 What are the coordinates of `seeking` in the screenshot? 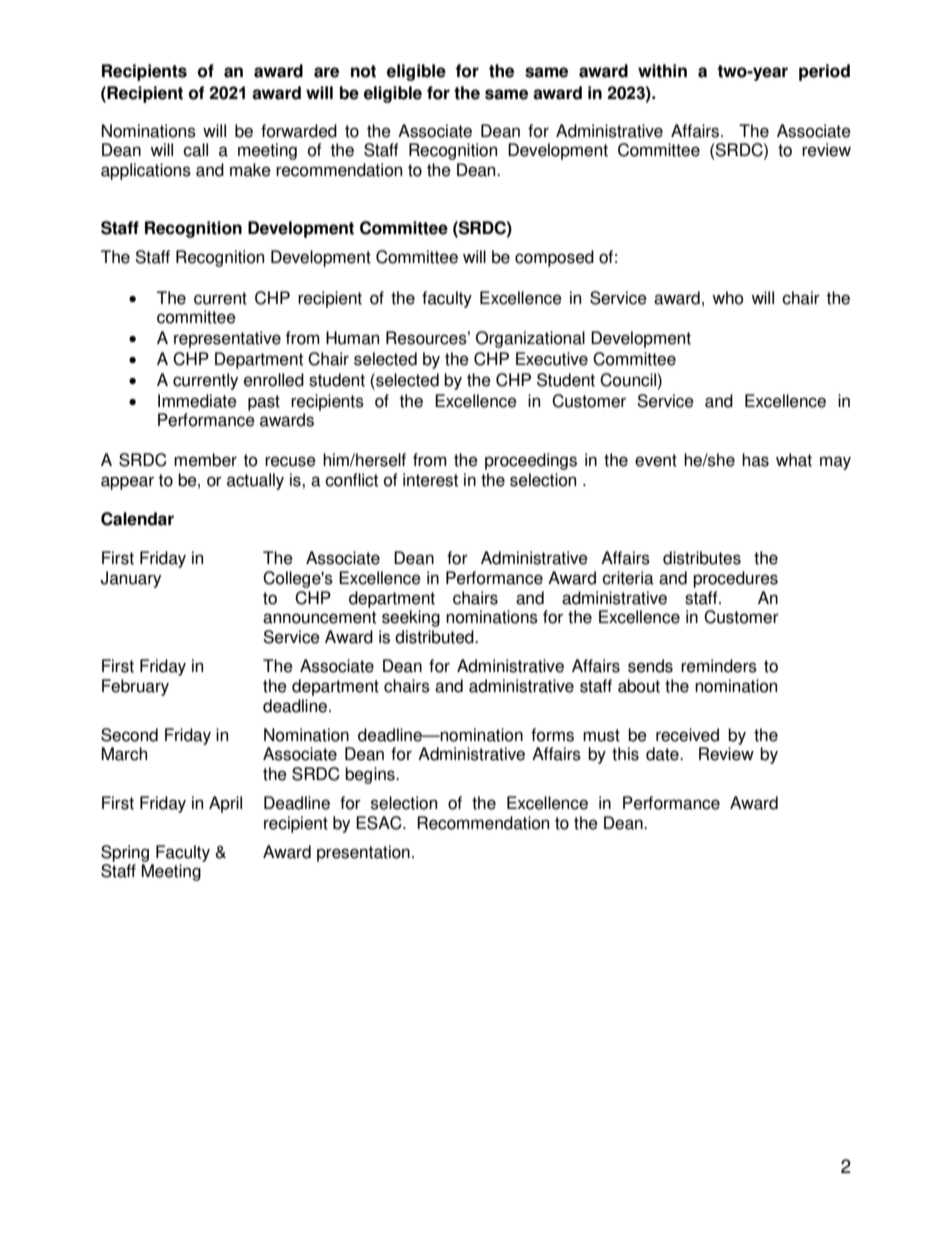 It's located at (411, 618).
